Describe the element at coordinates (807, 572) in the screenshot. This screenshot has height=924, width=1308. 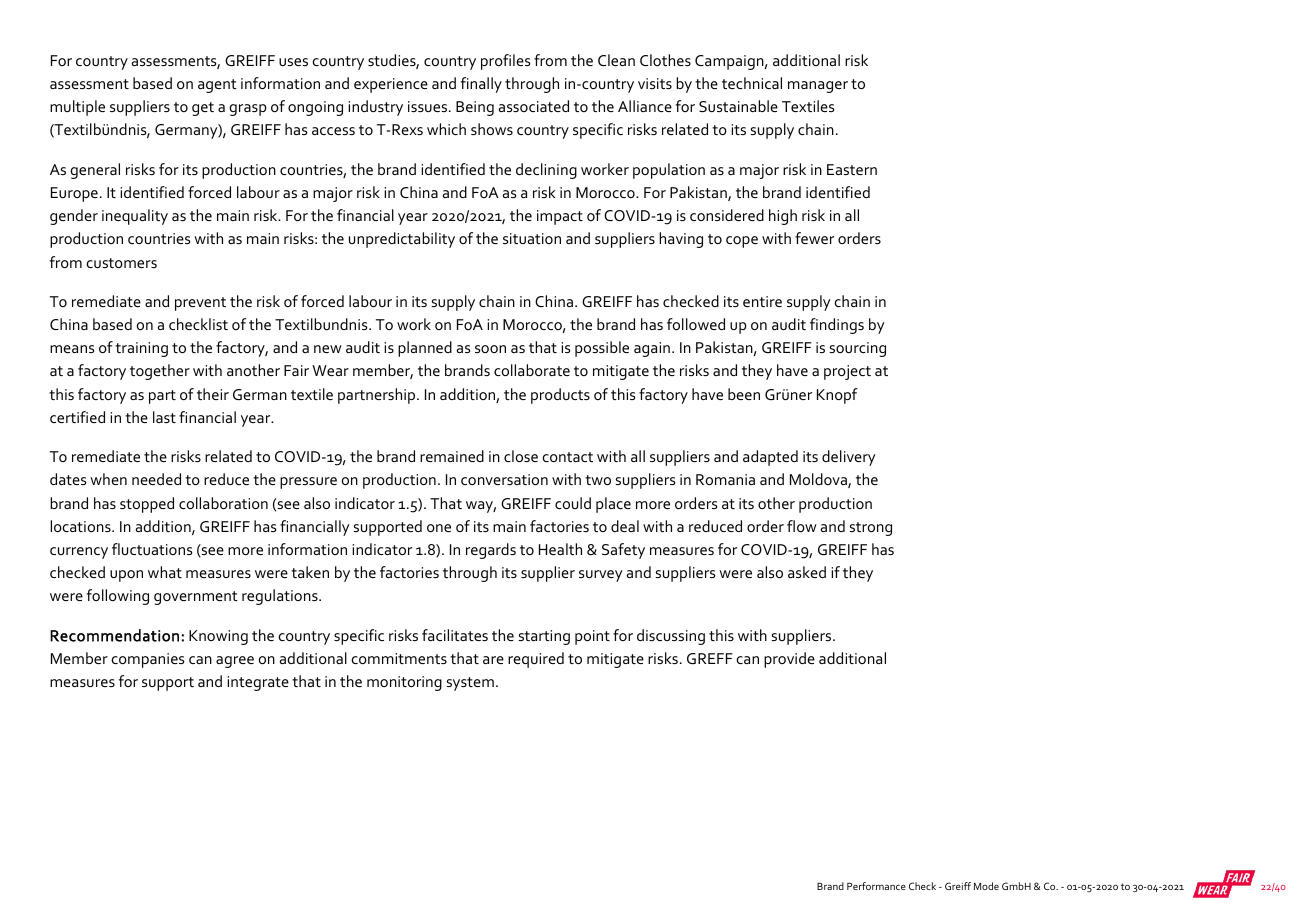
I see `asked` at that location.
